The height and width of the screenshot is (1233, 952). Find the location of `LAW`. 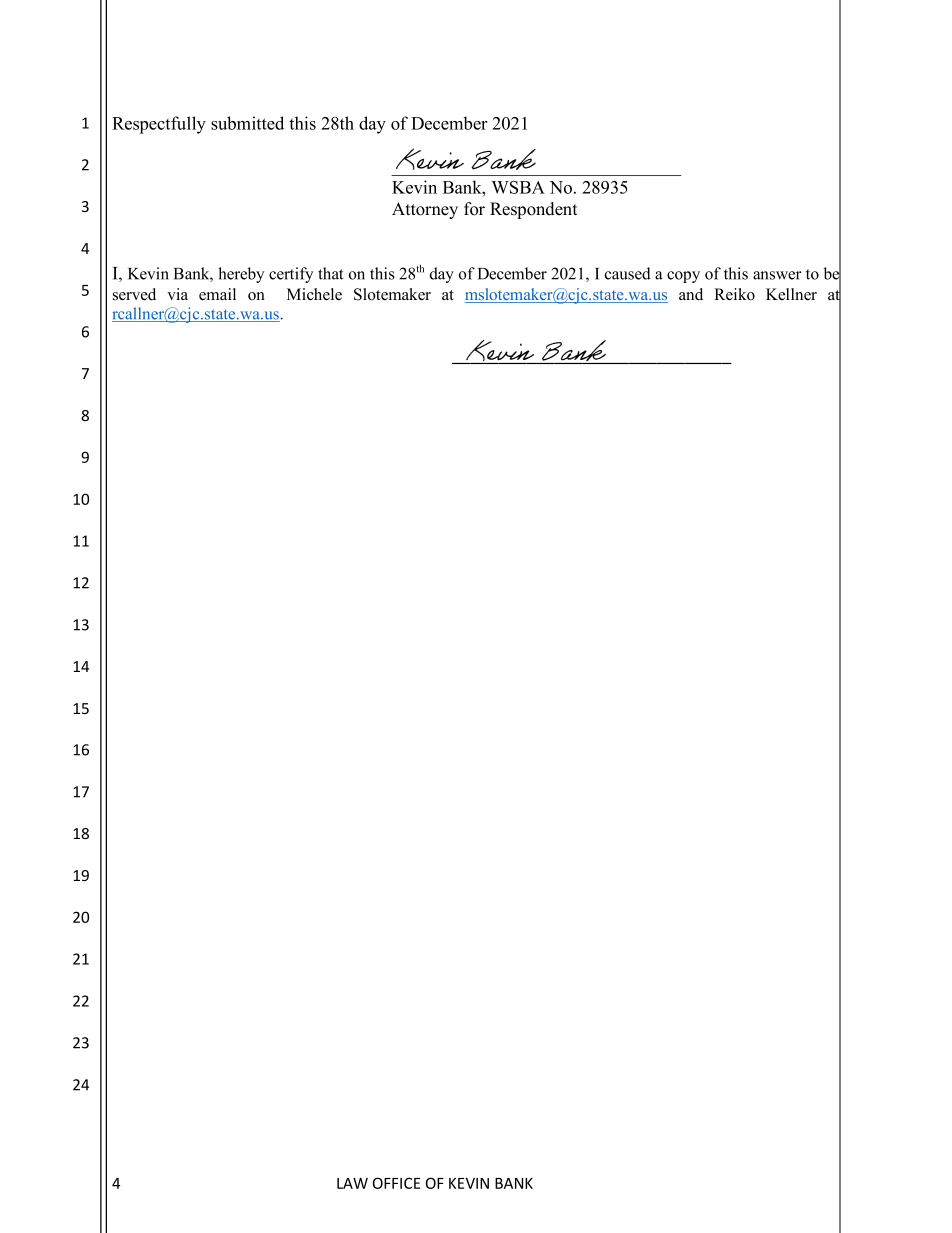

LAW is located at coordinates (352, 1183).
